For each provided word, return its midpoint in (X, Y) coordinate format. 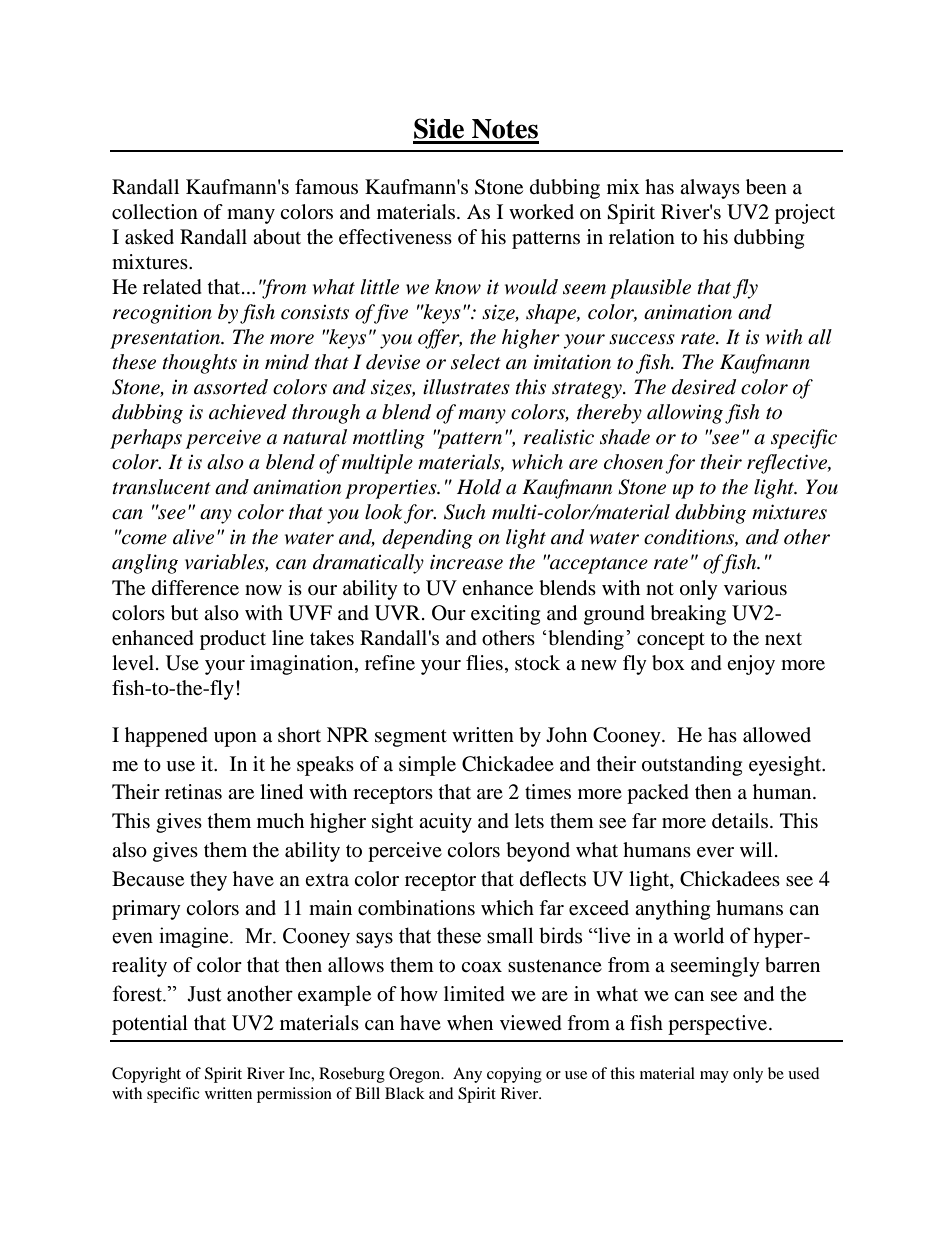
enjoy (751, 665)
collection (155, 212)
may (714, 1077)
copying (514, 1075)
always (710, 189)
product (233, 640)
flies (484, 662)
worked (541, 212)
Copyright (146, 1075)
